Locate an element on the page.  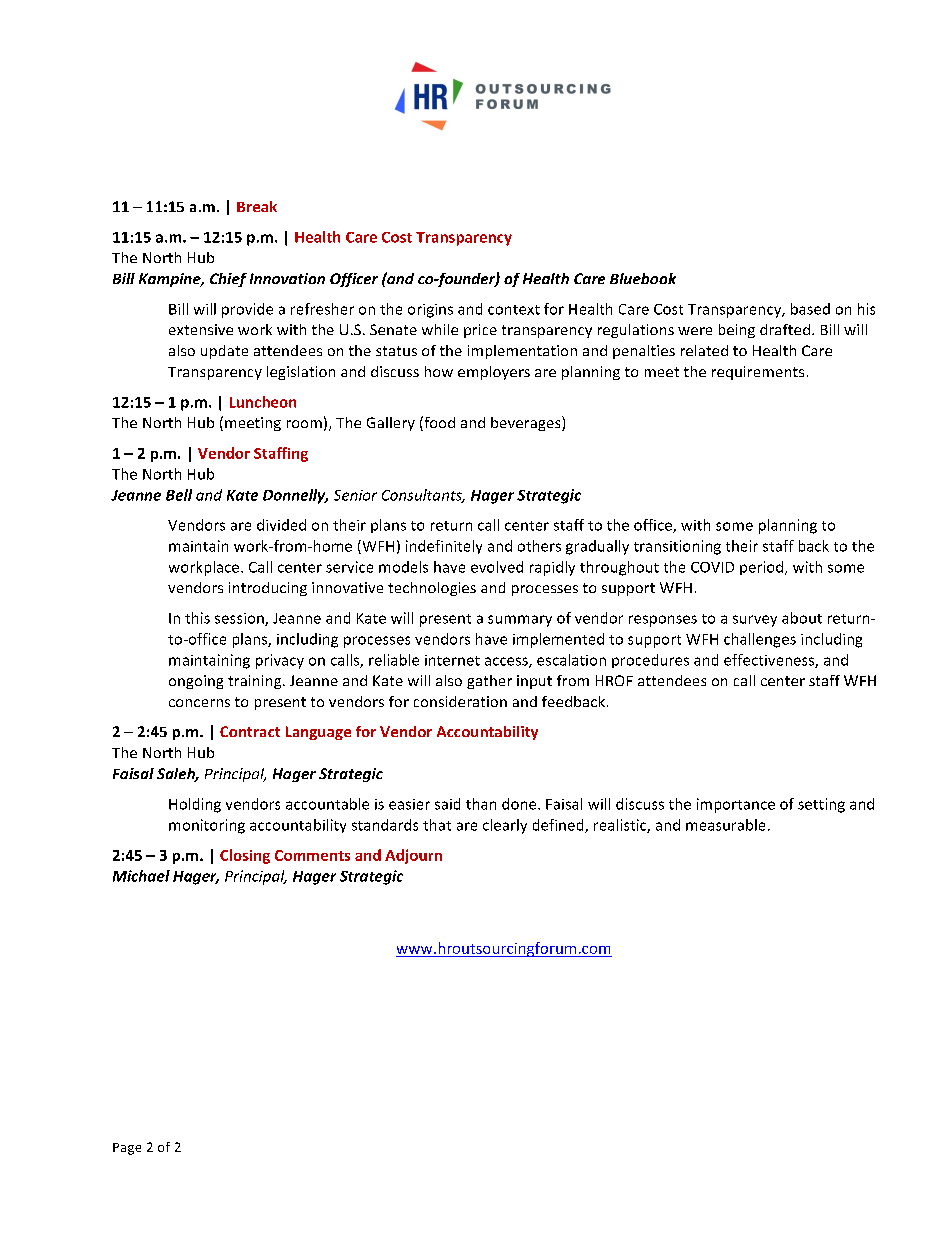
Break is located at coordinates (257, 206).
